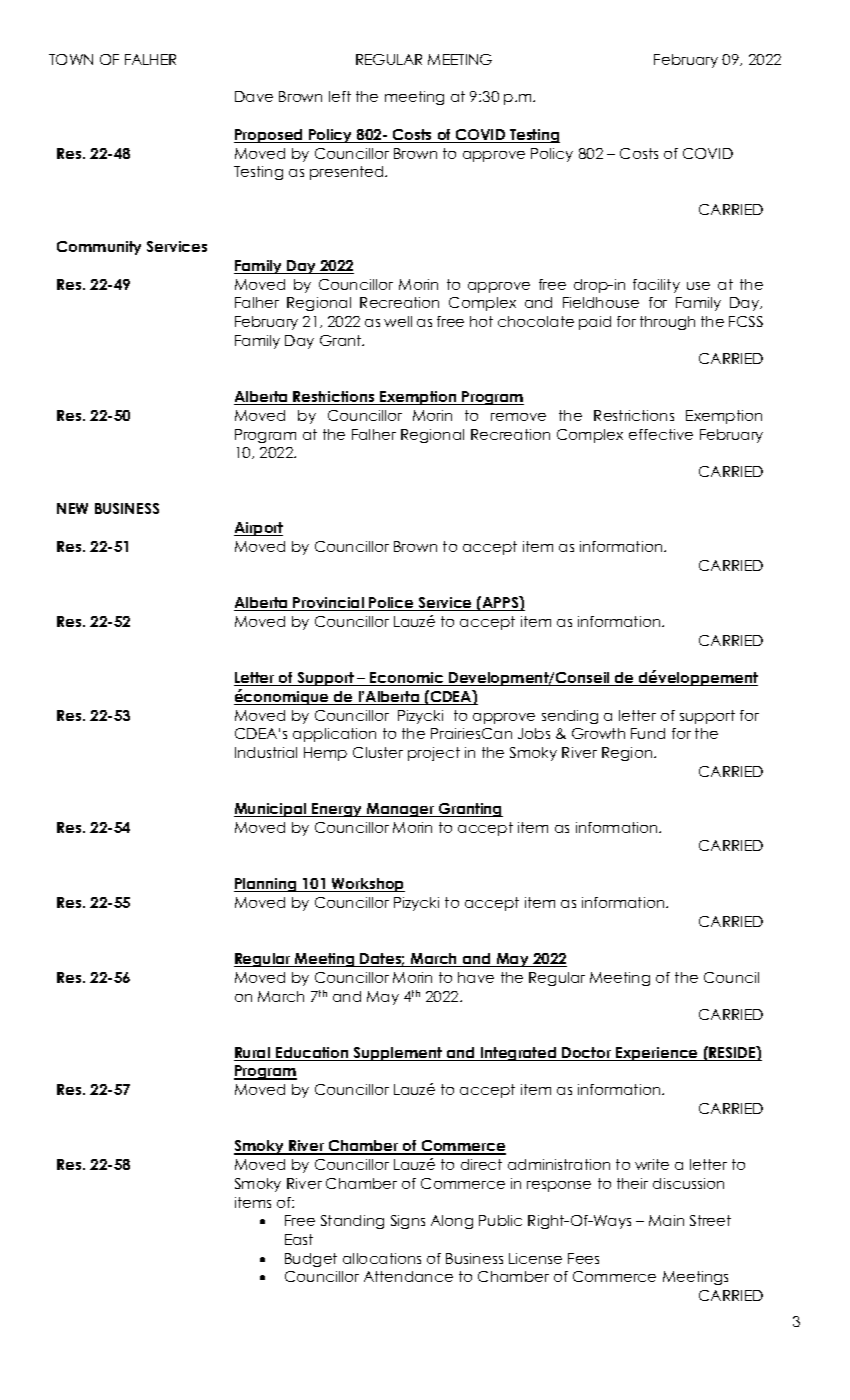 This screenshot has width=850, height=1400. Describe the element at coordinates (266, 752) in the screenshot. I see `Industrial` at that location.
